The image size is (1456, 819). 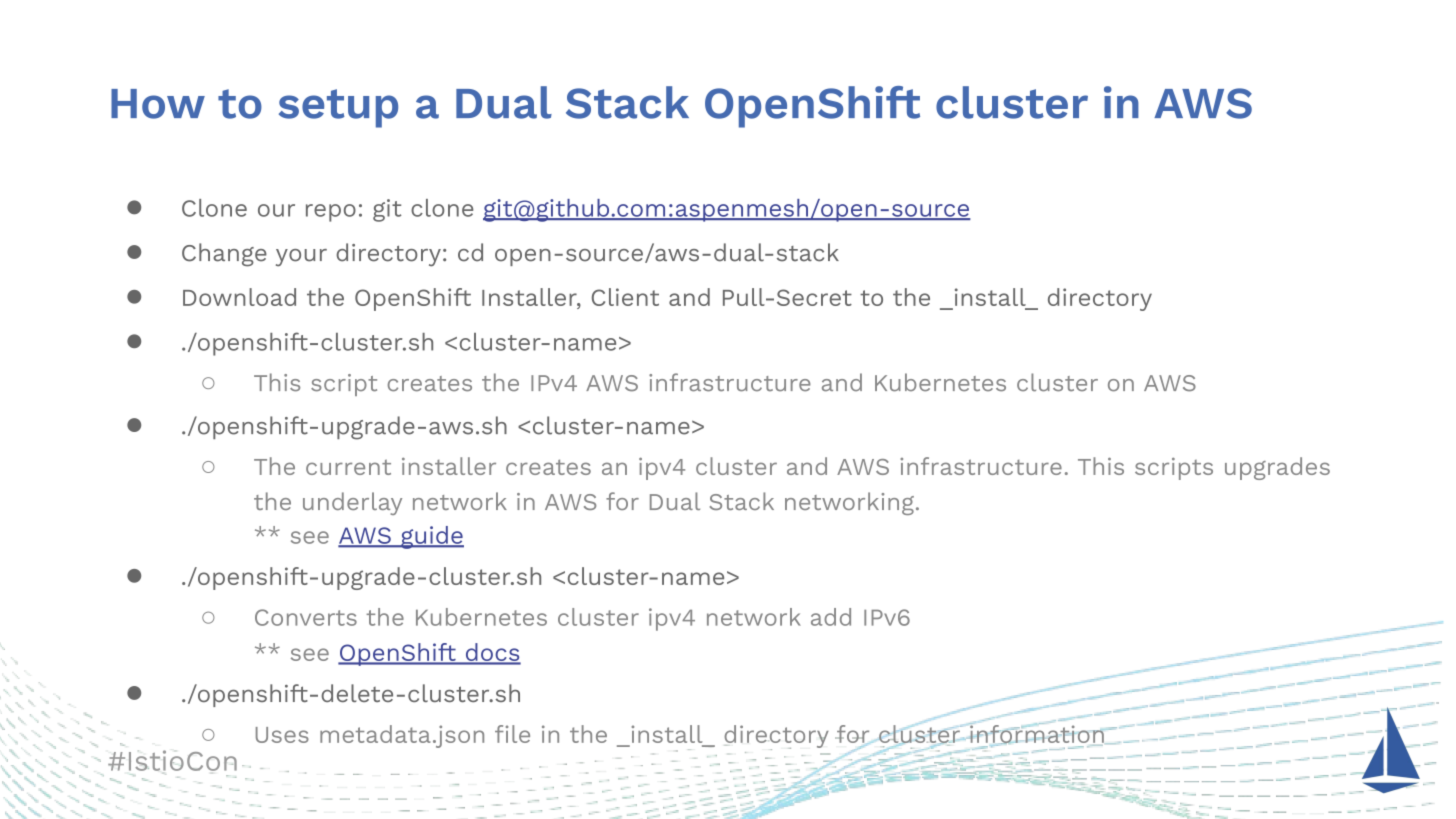 I want to click on underlay, so click(x=352, y=503).
